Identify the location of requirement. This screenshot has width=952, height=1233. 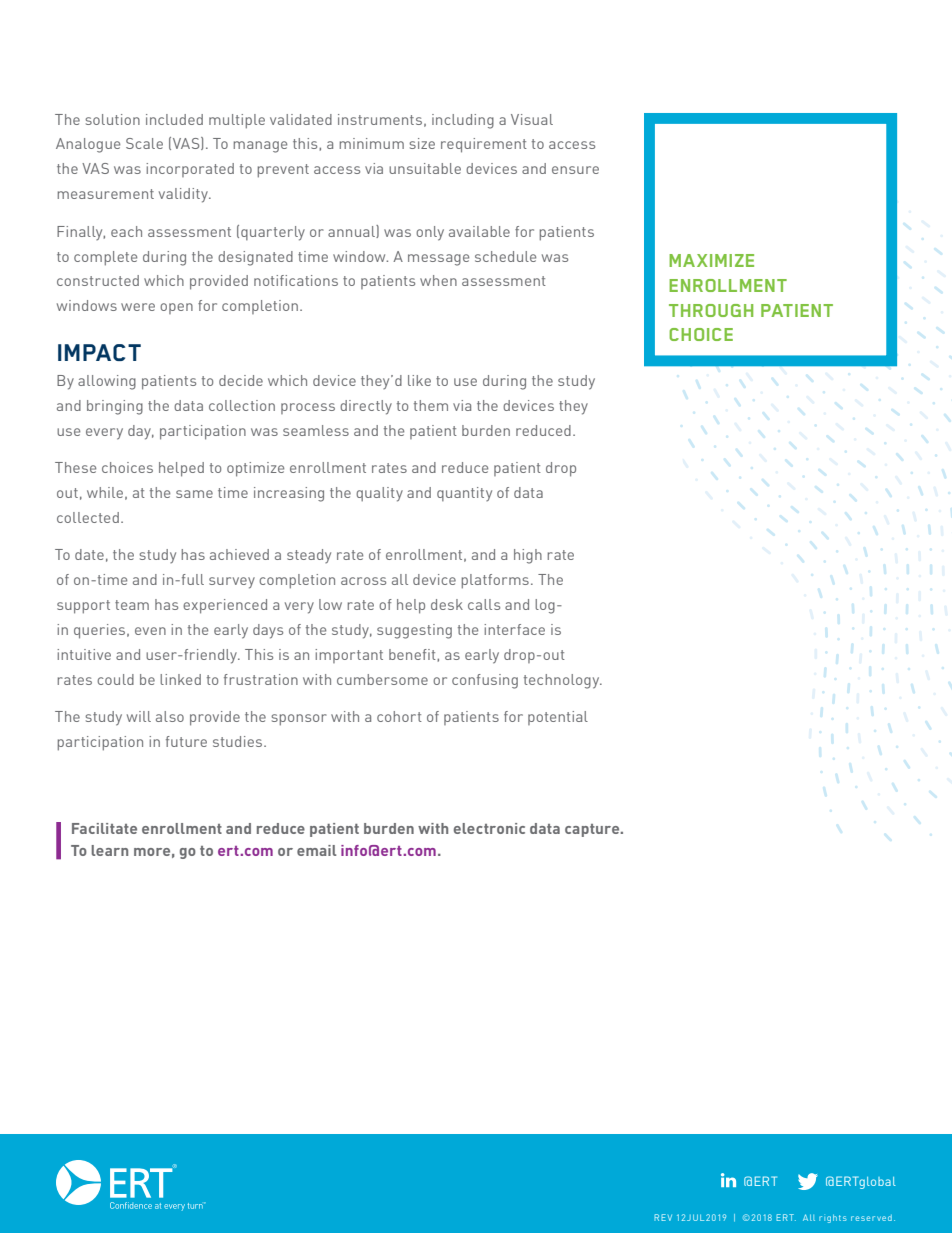
(484, 145).
